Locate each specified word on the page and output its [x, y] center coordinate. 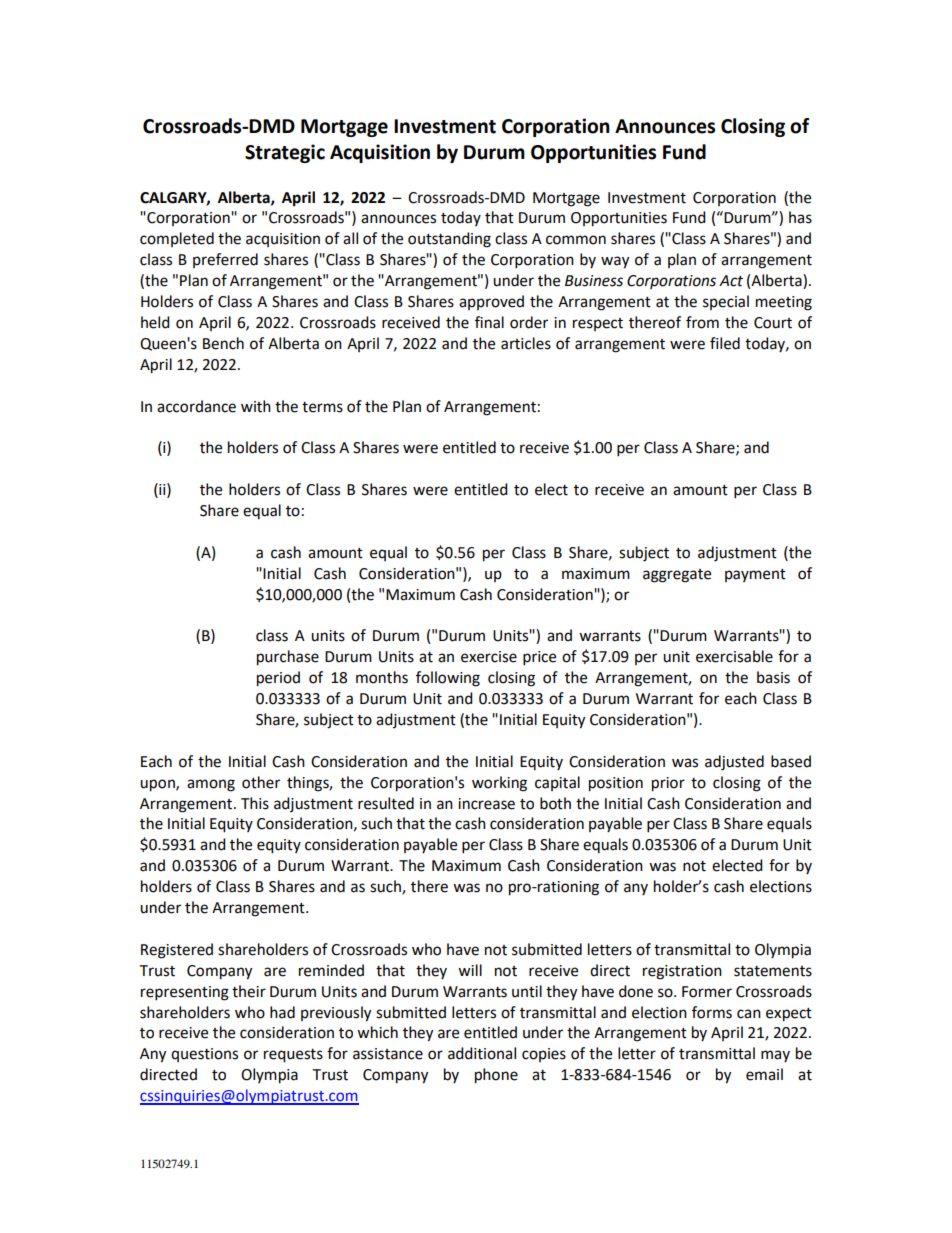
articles [526, 343]
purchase [288, 658]
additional [482, 1053]
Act [731, 281]
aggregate [677, 576]
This [255, 803]
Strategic [285, 153]
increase [486, 804]
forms [712, 1012]
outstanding [449, 240]
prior [668, 784]
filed [725, 343]
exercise [489, 657]
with [256, 406]
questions [204, 1055]
